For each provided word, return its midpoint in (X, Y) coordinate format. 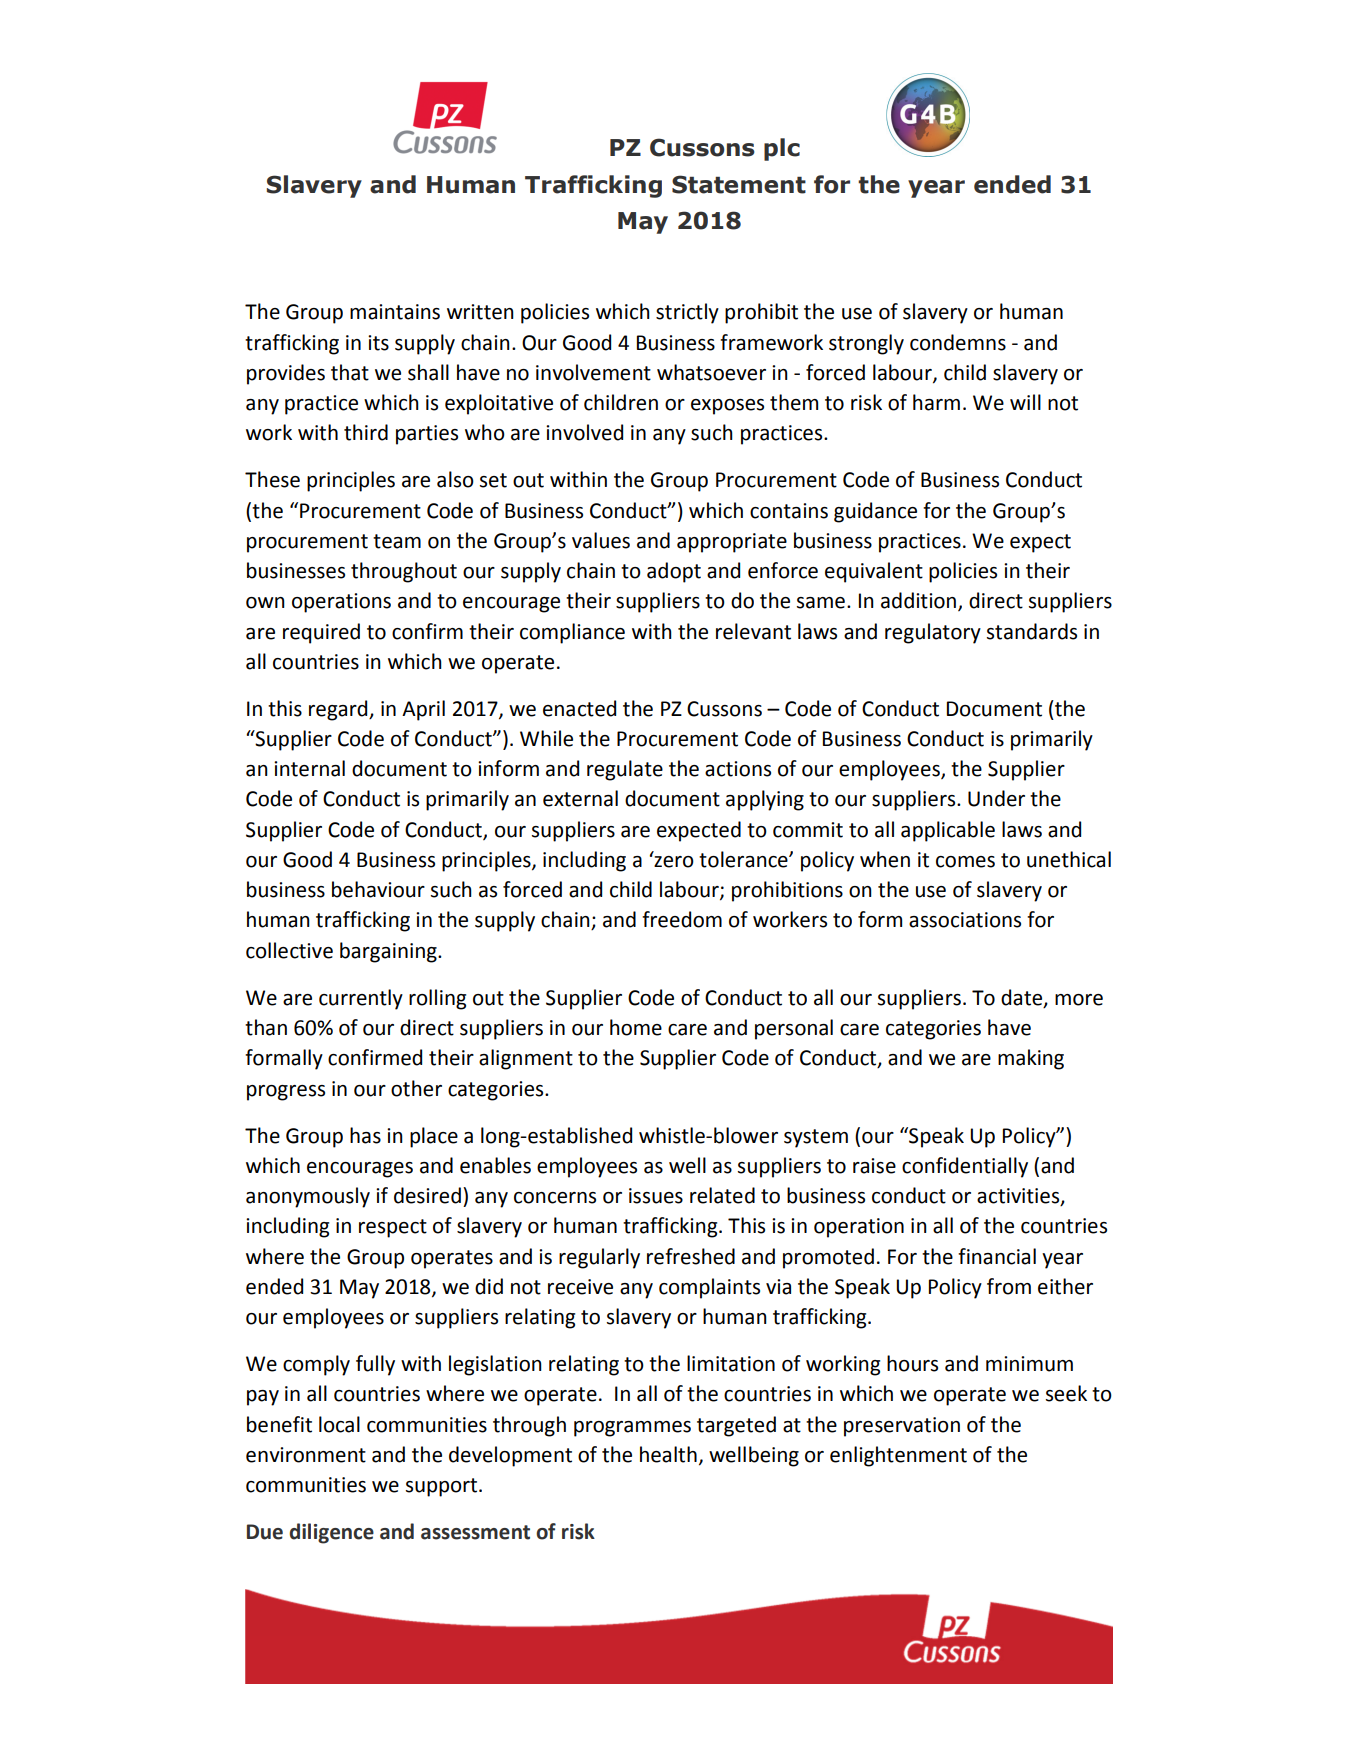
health (668, 1454)
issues (656, 1196)
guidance (875, 512)
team (397, 541)
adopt (674, 572)
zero (673, 861)
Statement (739, 184)
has (365, 1135)
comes (965, 862)
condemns (958, 342)
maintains (395, 312)
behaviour (378, 889)
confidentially (965, 1167)
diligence (331, 1533)
